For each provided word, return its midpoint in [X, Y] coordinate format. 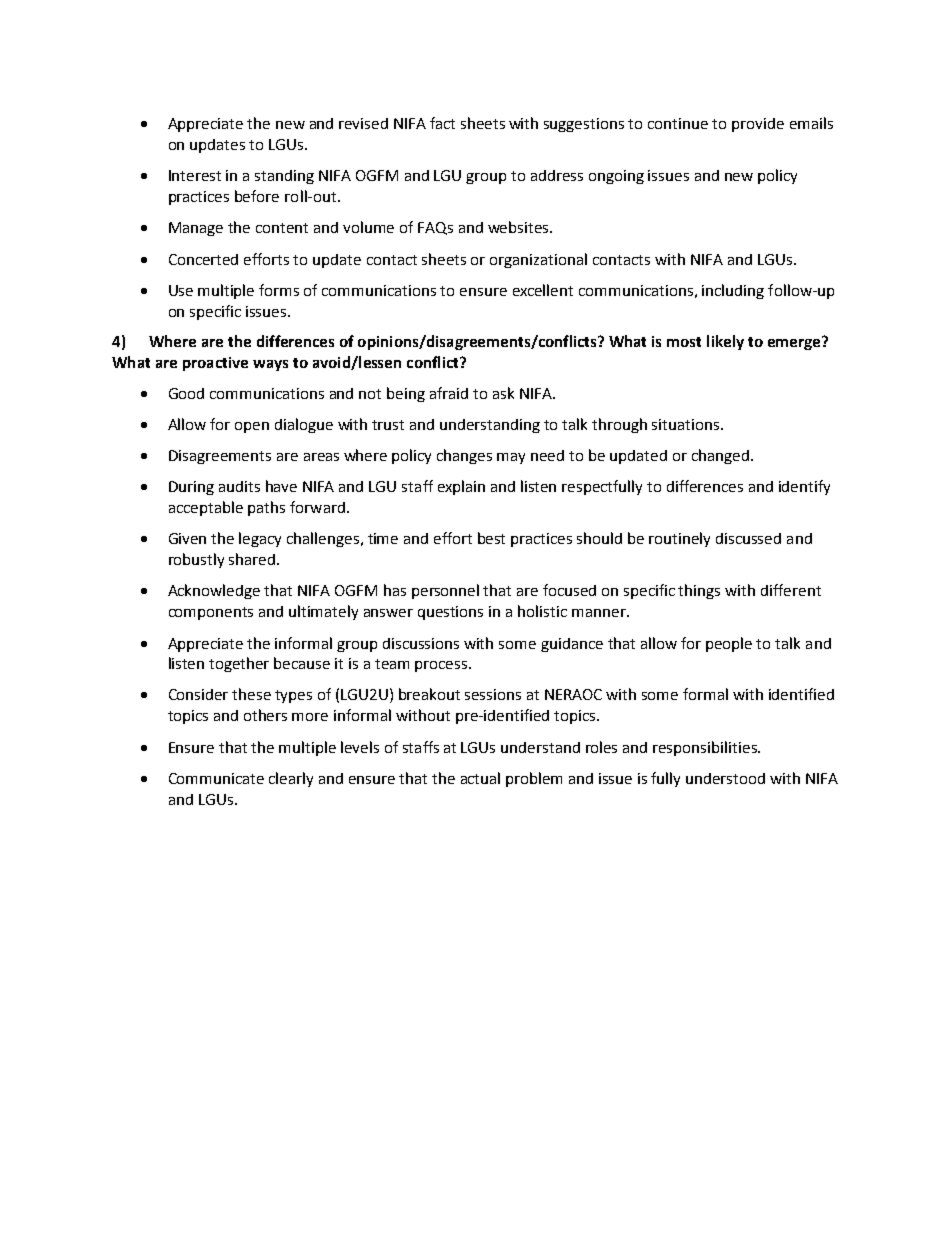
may [511, 458]
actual [480, 778]
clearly [291, 779]
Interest [195, 175]
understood [725, 778]
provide [758, 125]
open [252, 427]
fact [442, 123]
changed [720, 456]
